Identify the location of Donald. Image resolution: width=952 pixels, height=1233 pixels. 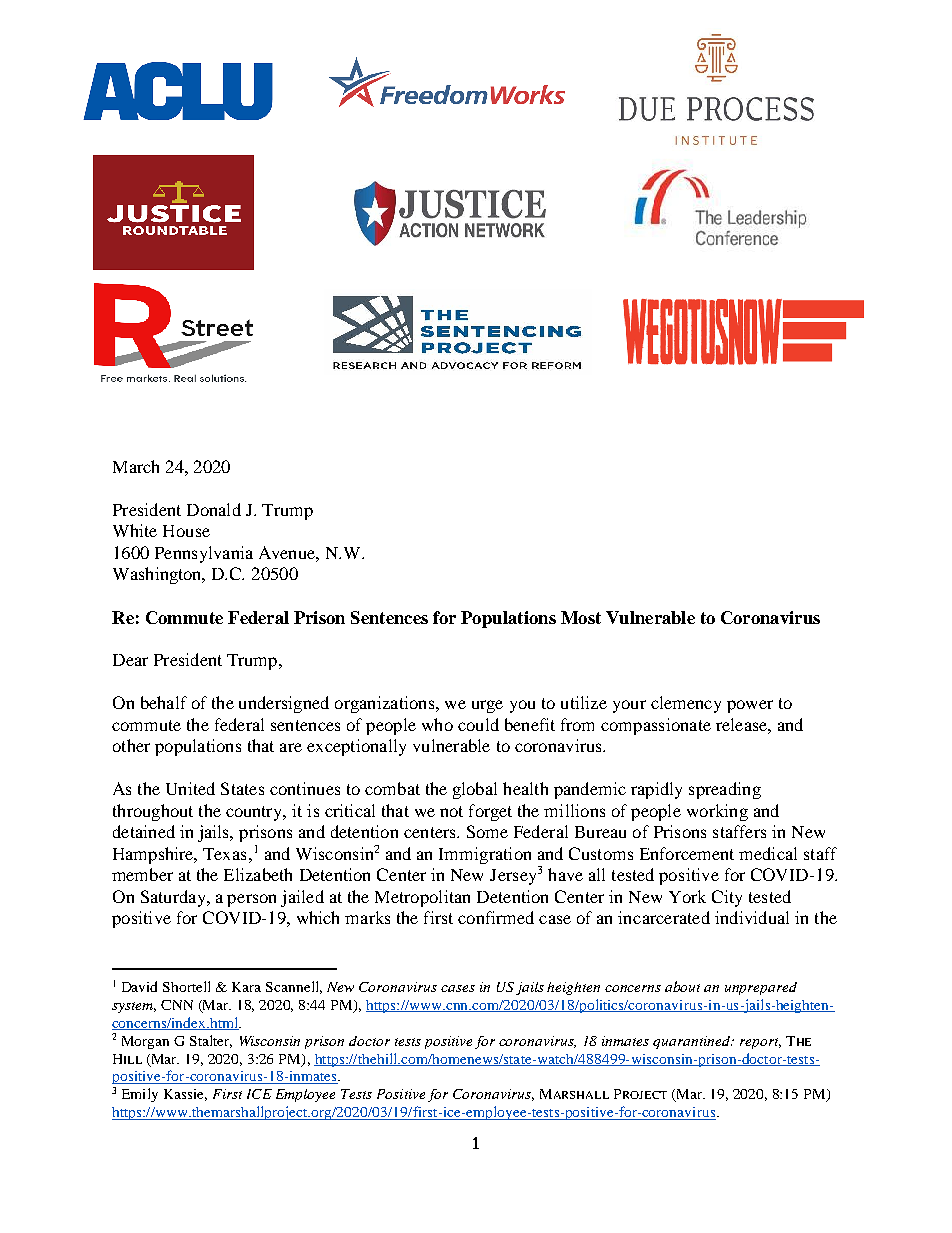
(214, 509).
